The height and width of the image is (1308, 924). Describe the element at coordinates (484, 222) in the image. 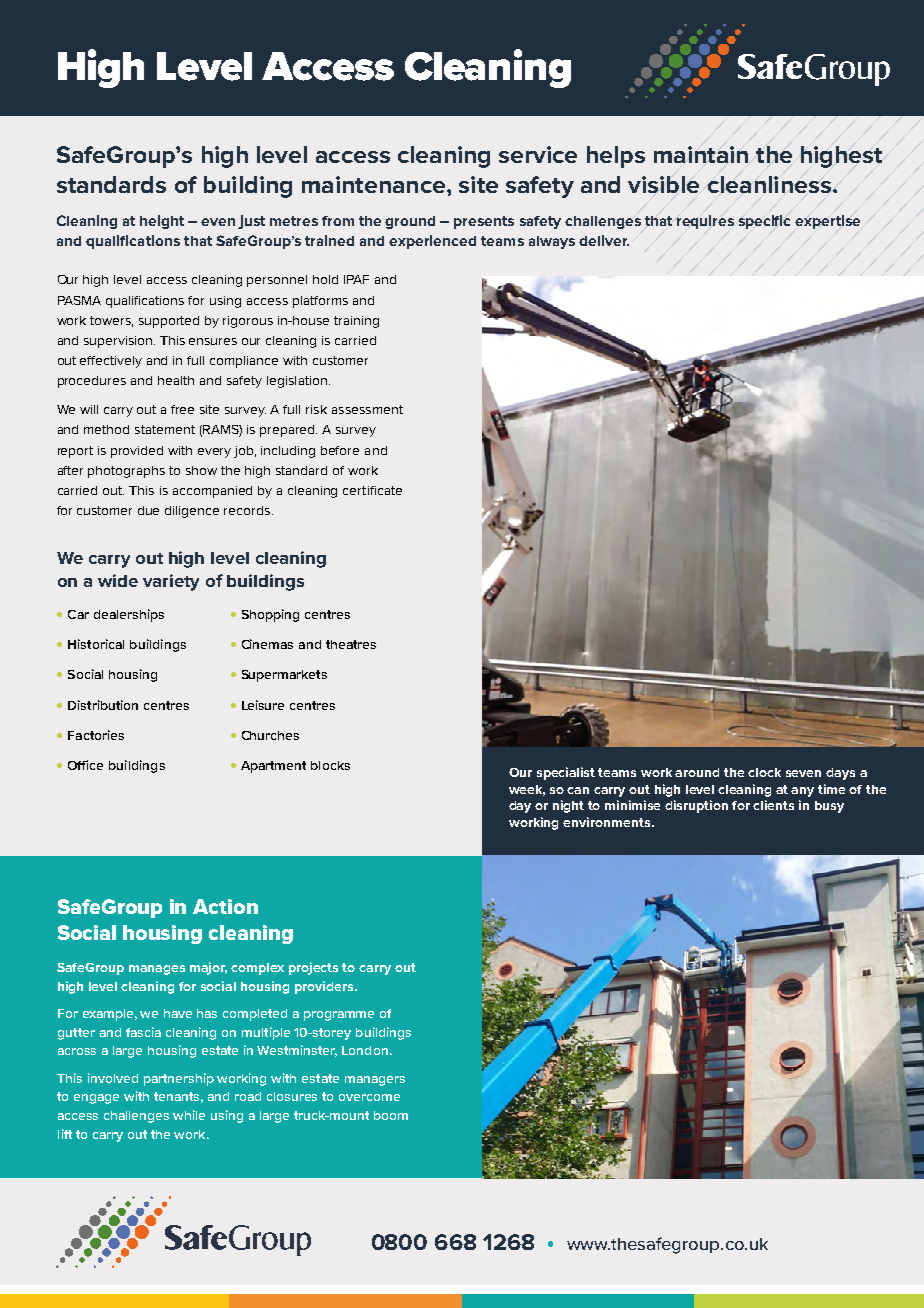

I see `presents` at that location.
